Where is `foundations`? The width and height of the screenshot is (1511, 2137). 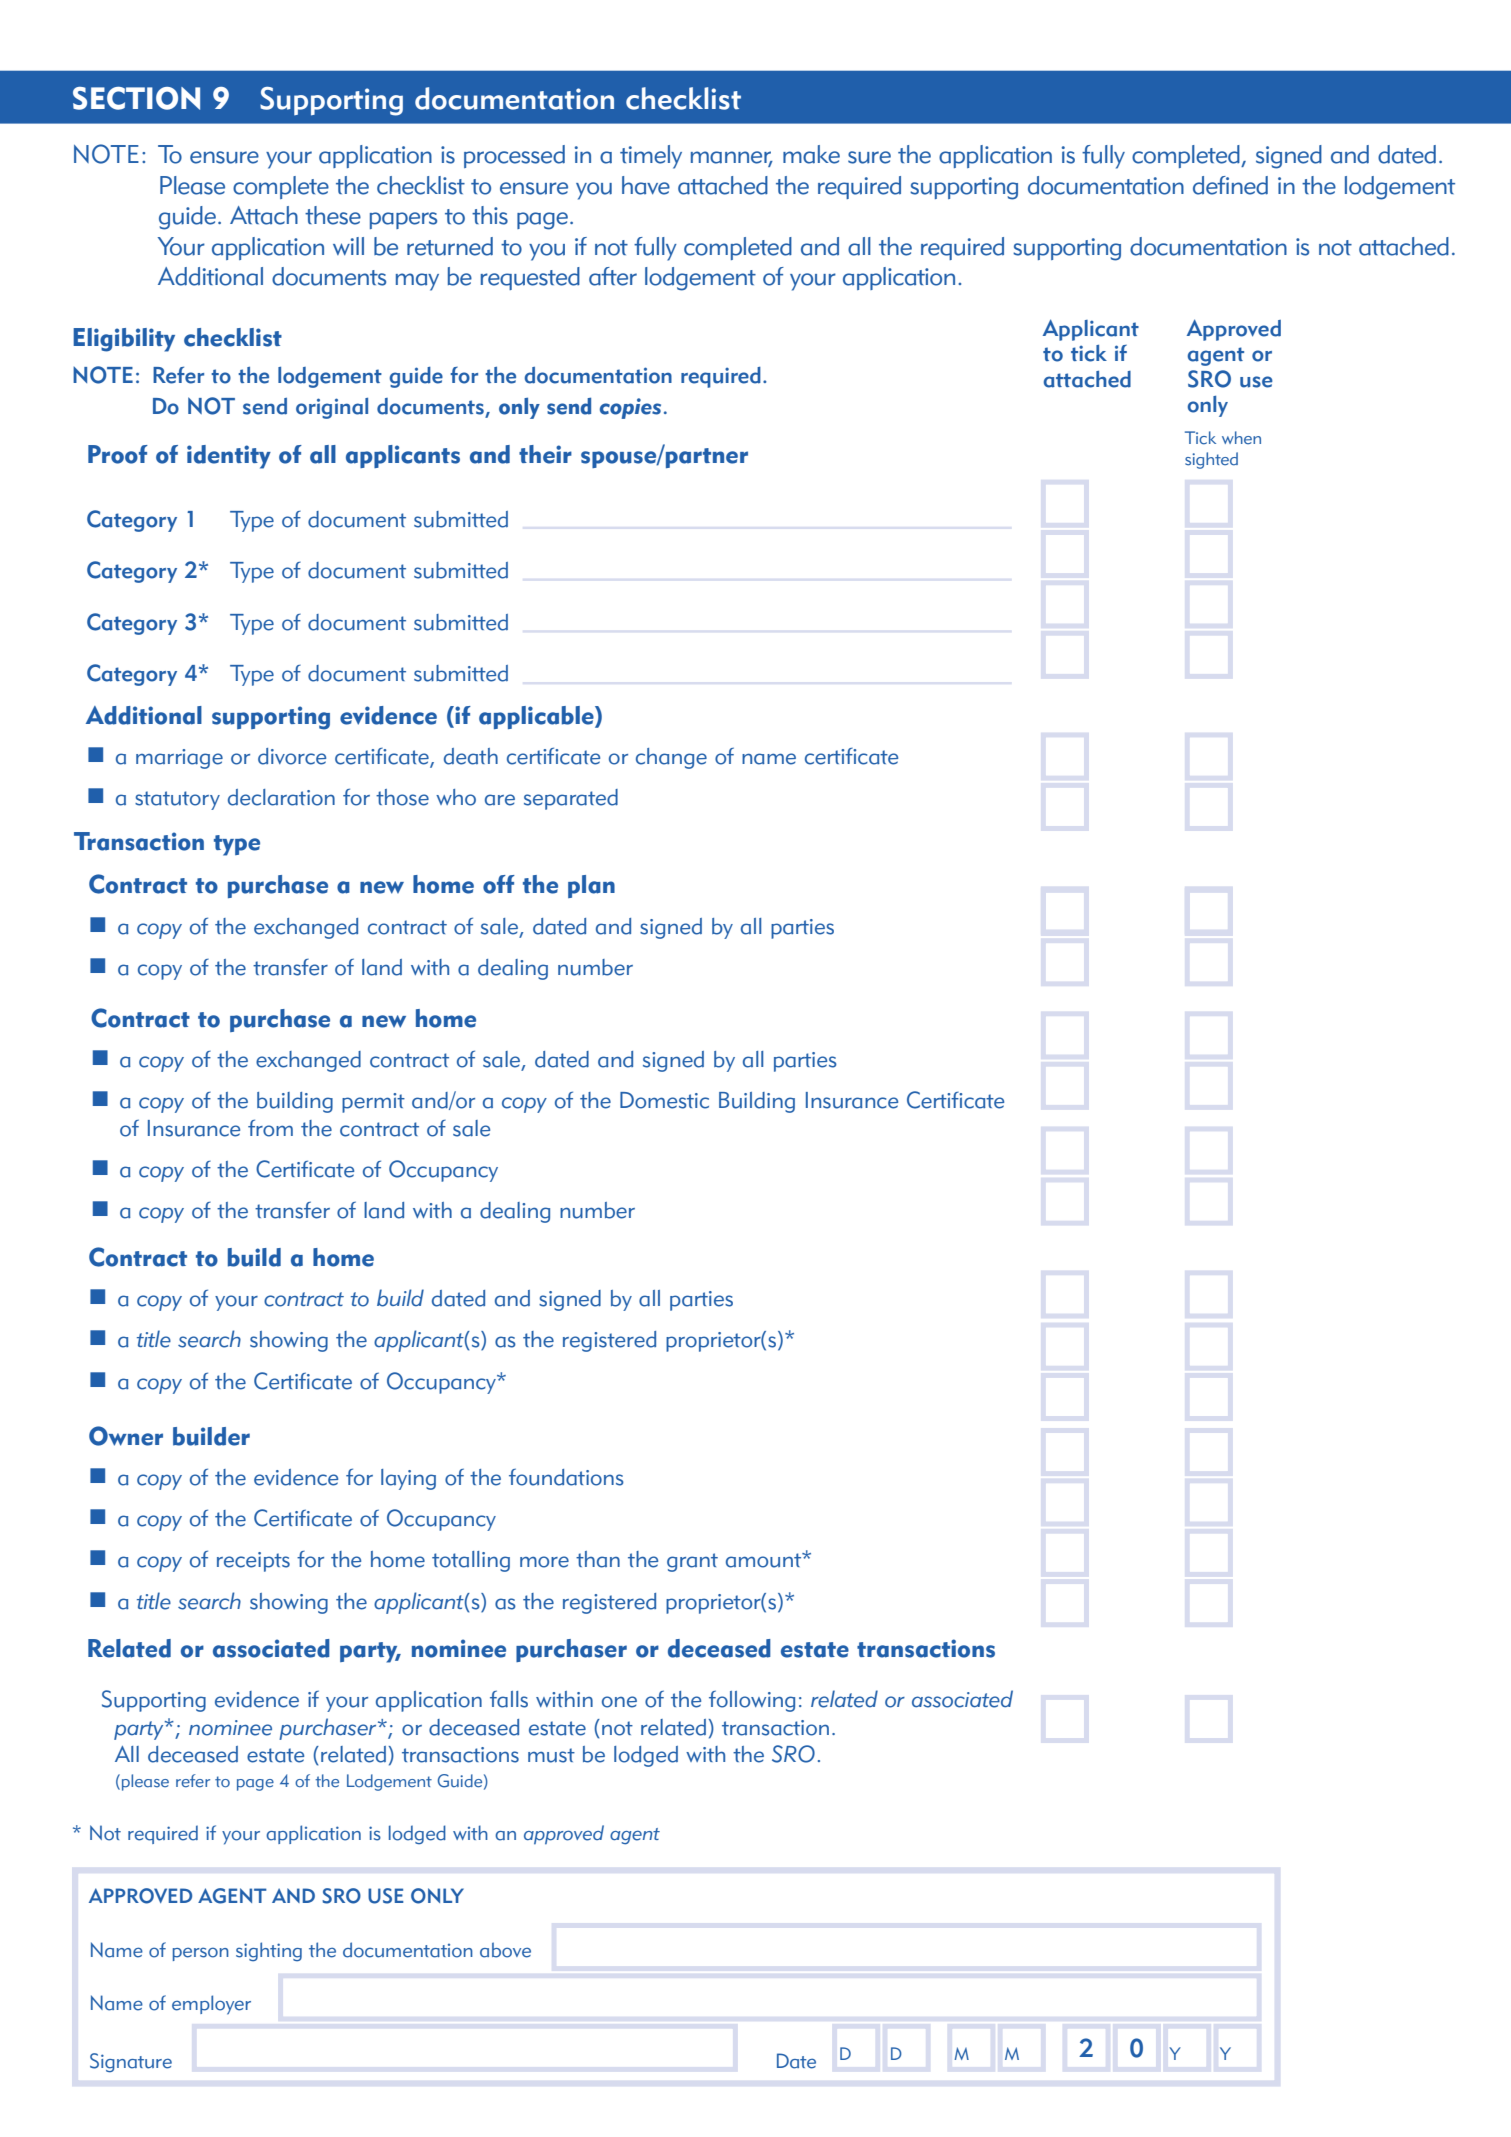 foundations is located at coordinates (566, 1477).
